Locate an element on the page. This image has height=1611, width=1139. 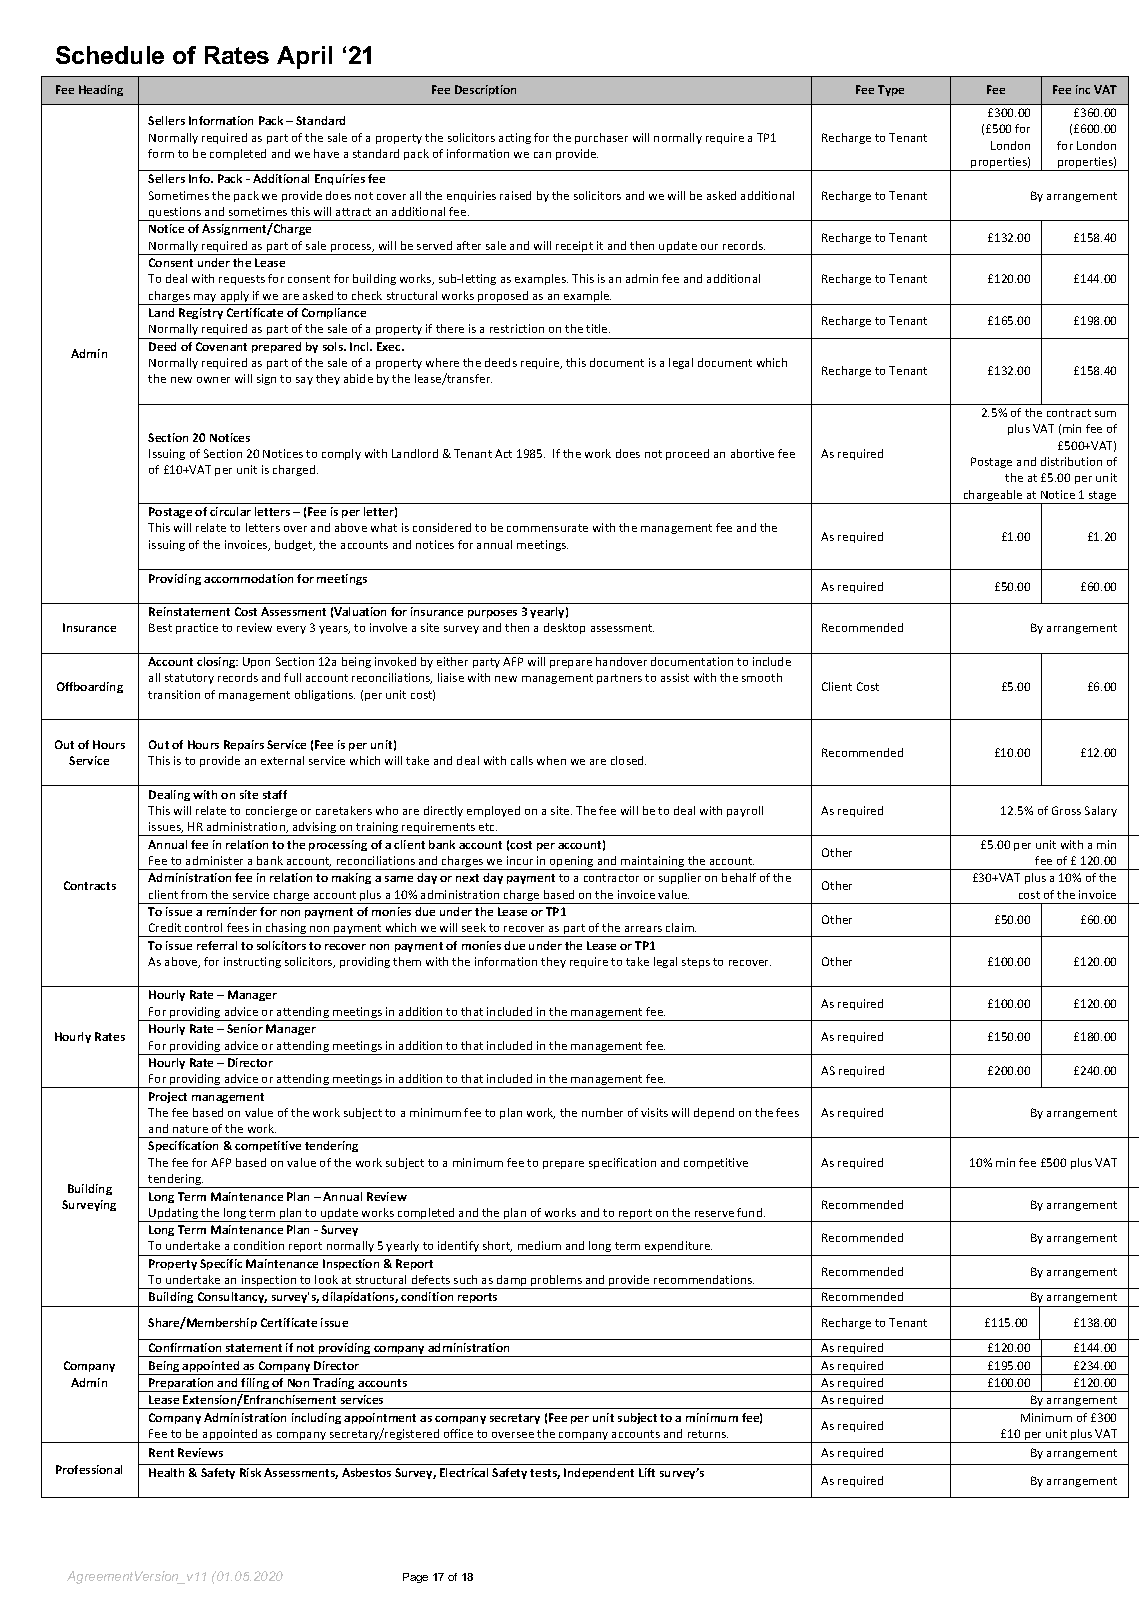
returns is located at coordinates (708, 1434).
